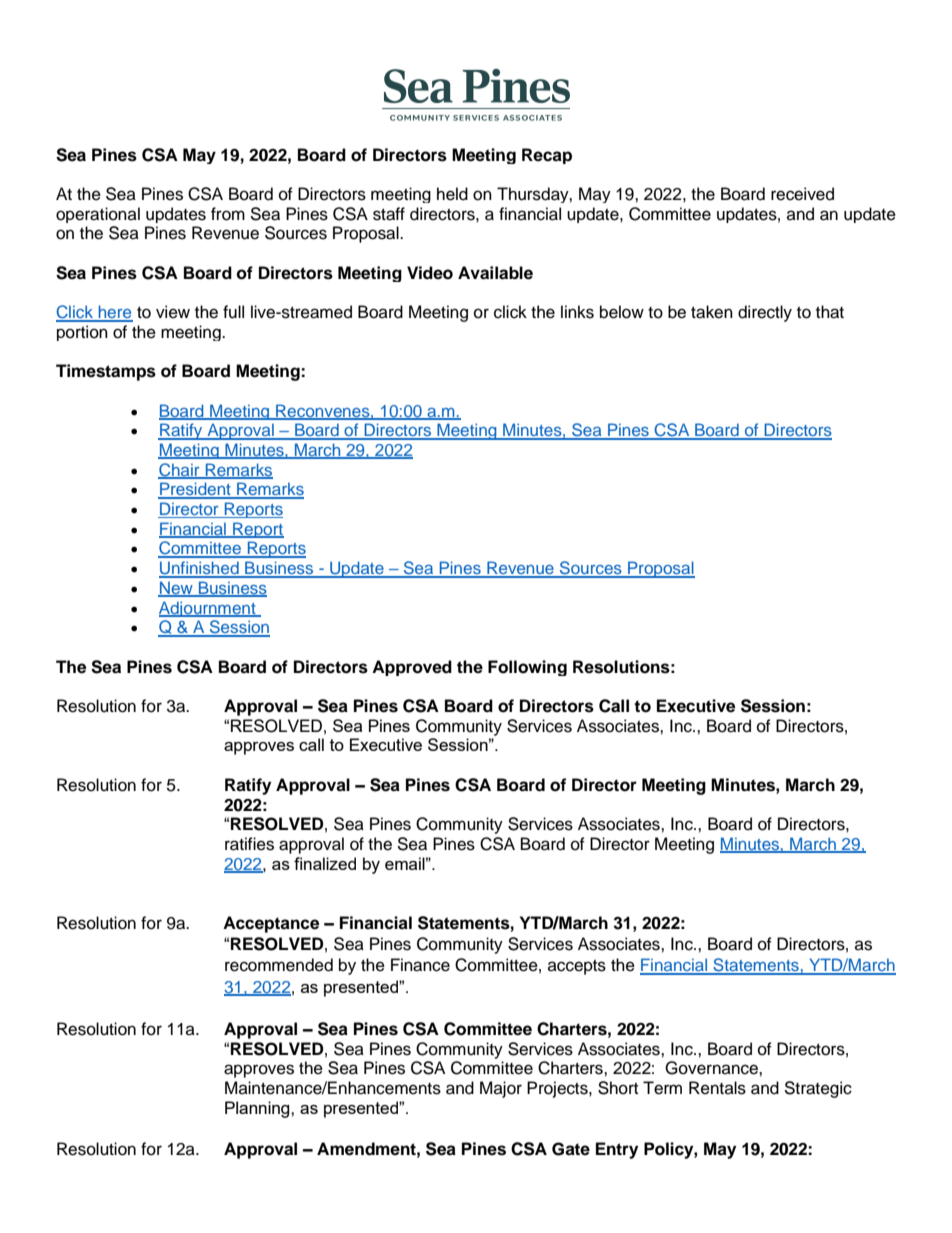 The image size is (952, 1233). Describe the element at coordinates (208, 609) in the page. I see `Adjournment` at that location.
